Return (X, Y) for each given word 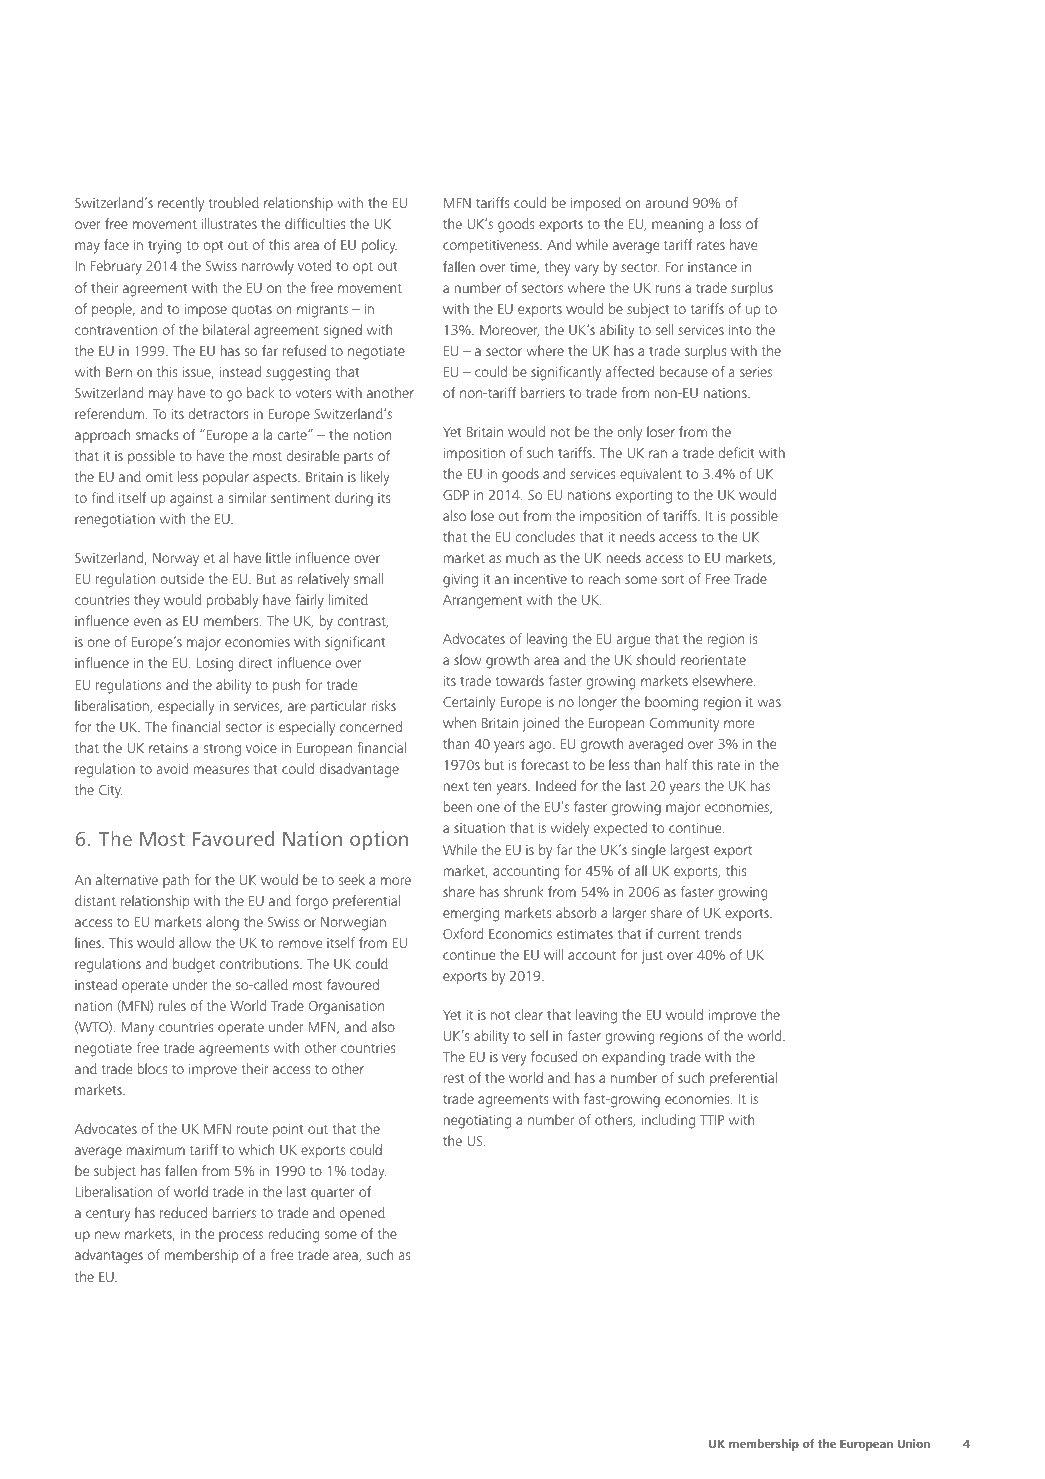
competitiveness (492, 246)
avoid (172, 768)
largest (690, 851)
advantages (109, 1256)
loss (730, 223)
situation (479, 827)
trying (165, 247)
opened (362, 1214)
